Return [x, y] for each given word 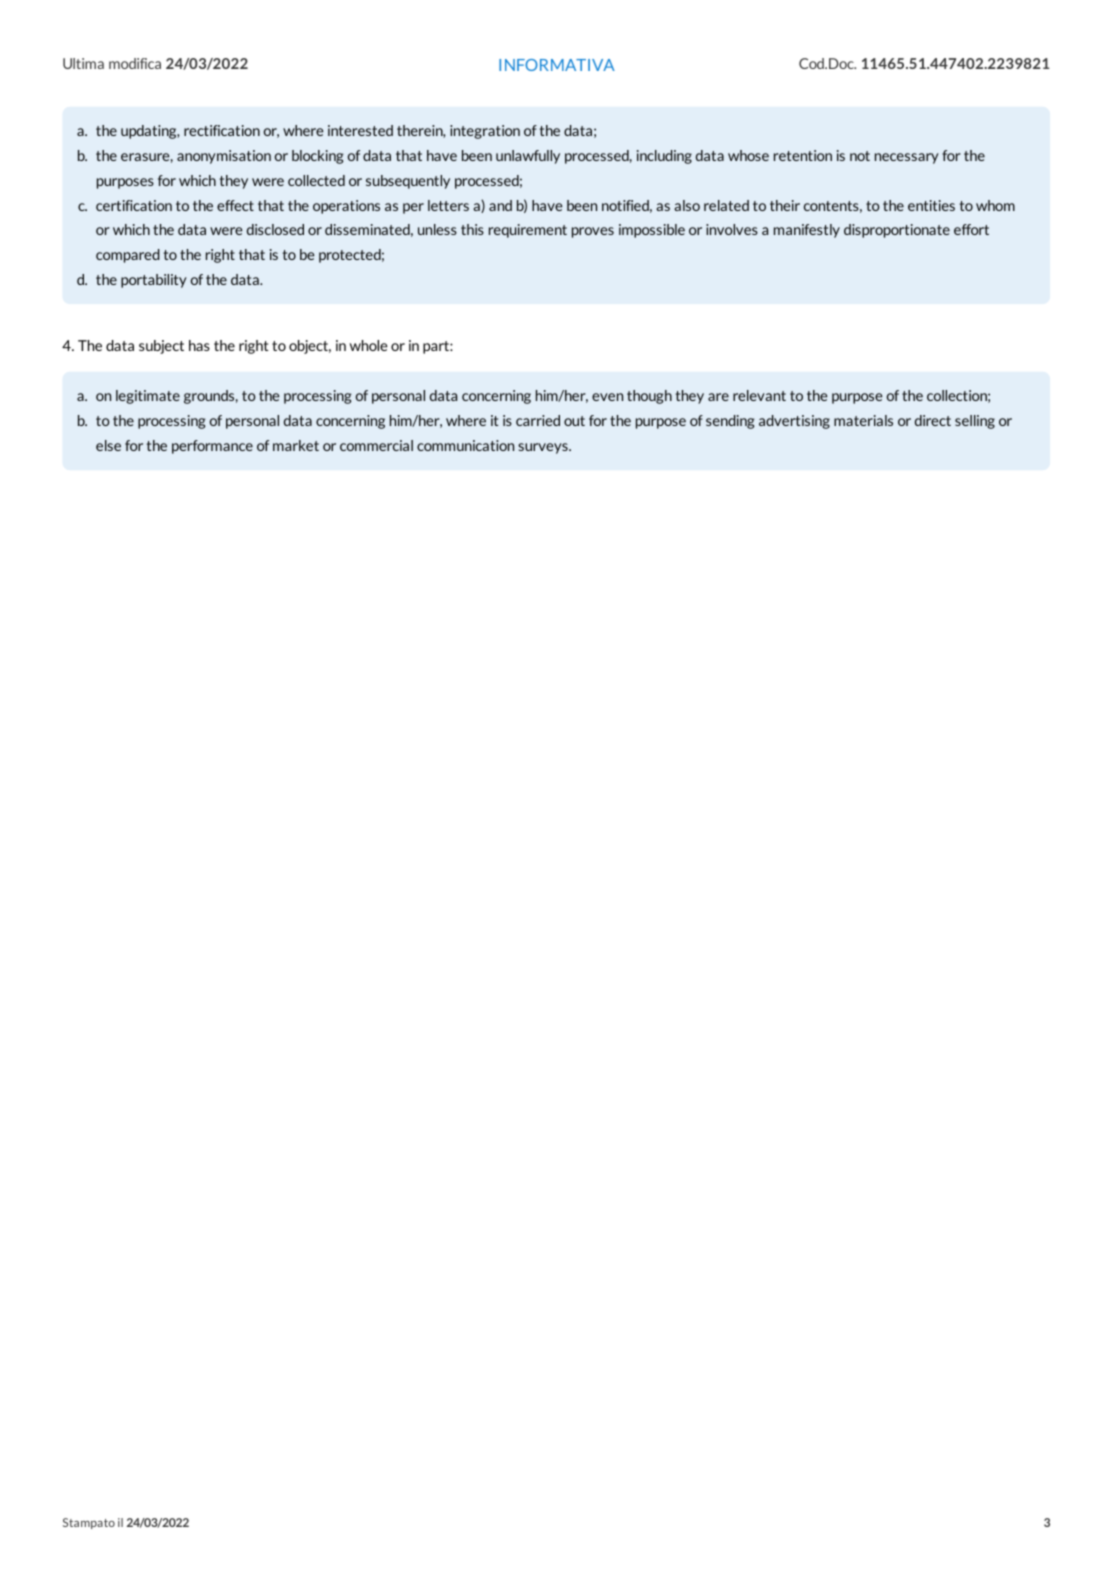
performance [212, 447]
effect [235, 205]
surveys [544, 448]
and [500, 205]
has [199, 345]
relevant [759, 395]
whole [369, 345]
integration [485, 132]
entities [931, 205]
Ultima [83, 63]
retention [803, 155]
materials [863, 420]
